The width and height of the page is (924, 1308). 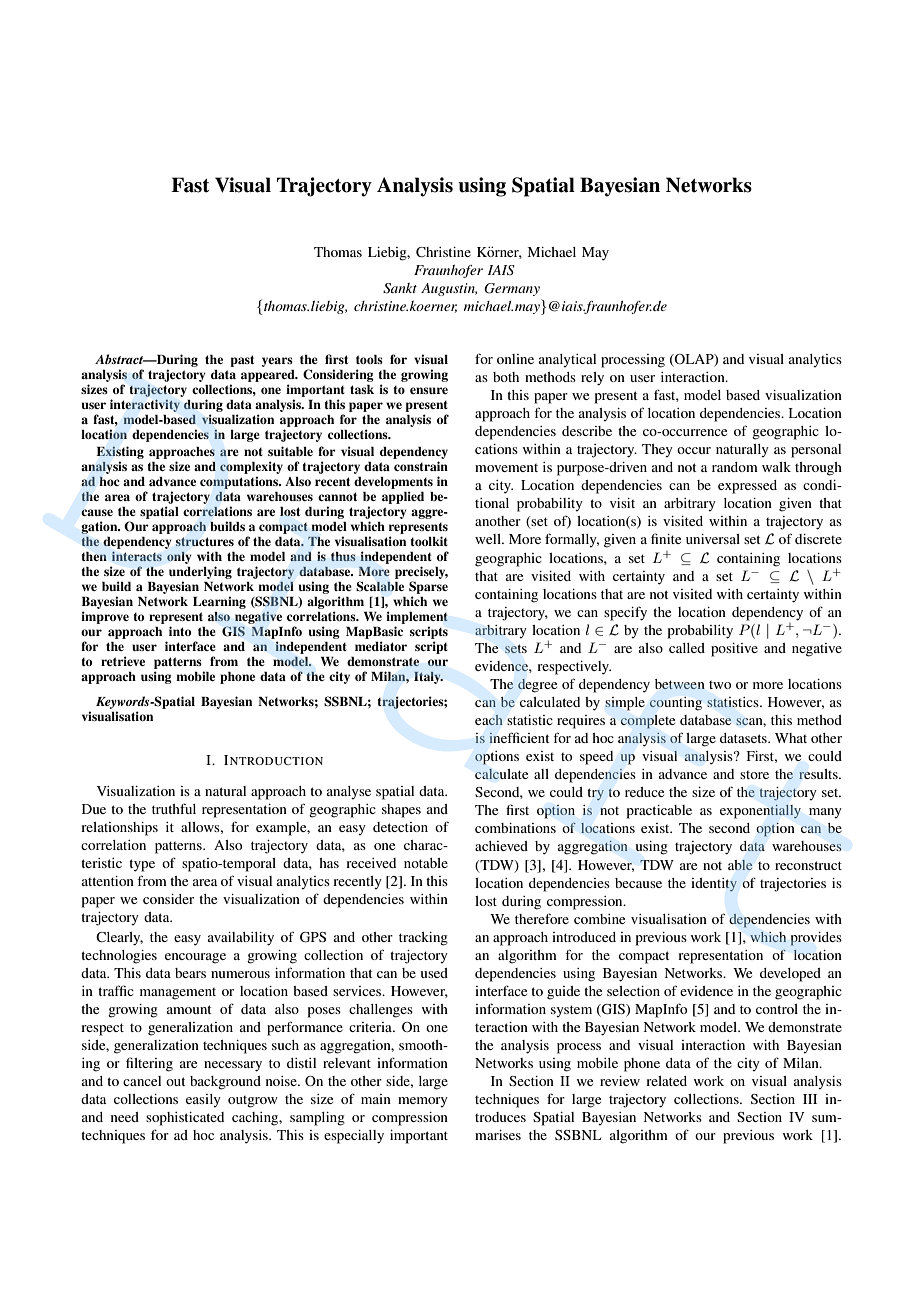 I want to click on each, so click(x=489, y=720).
